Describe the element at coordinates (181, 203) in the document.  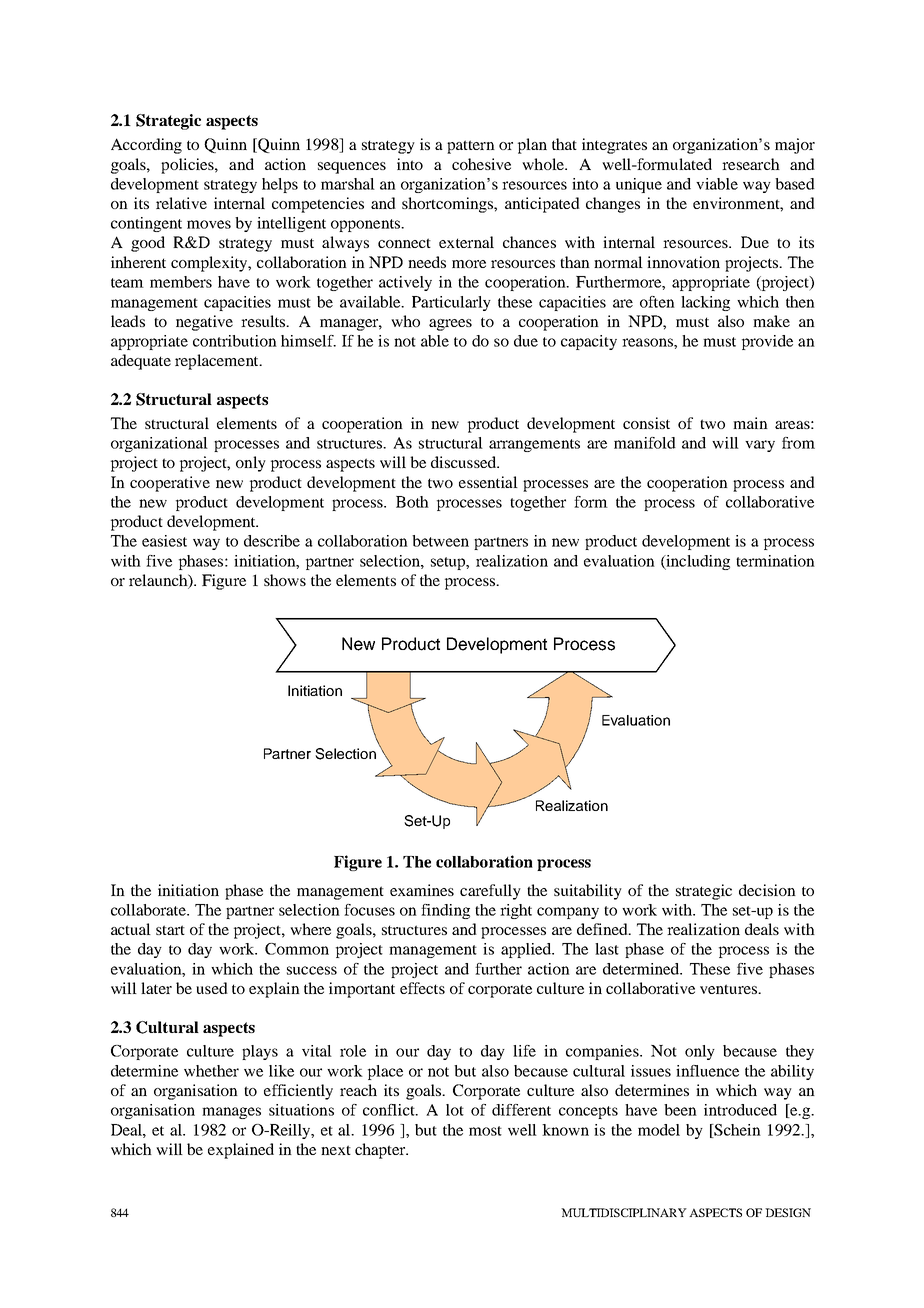
I see `relative` at that location.
